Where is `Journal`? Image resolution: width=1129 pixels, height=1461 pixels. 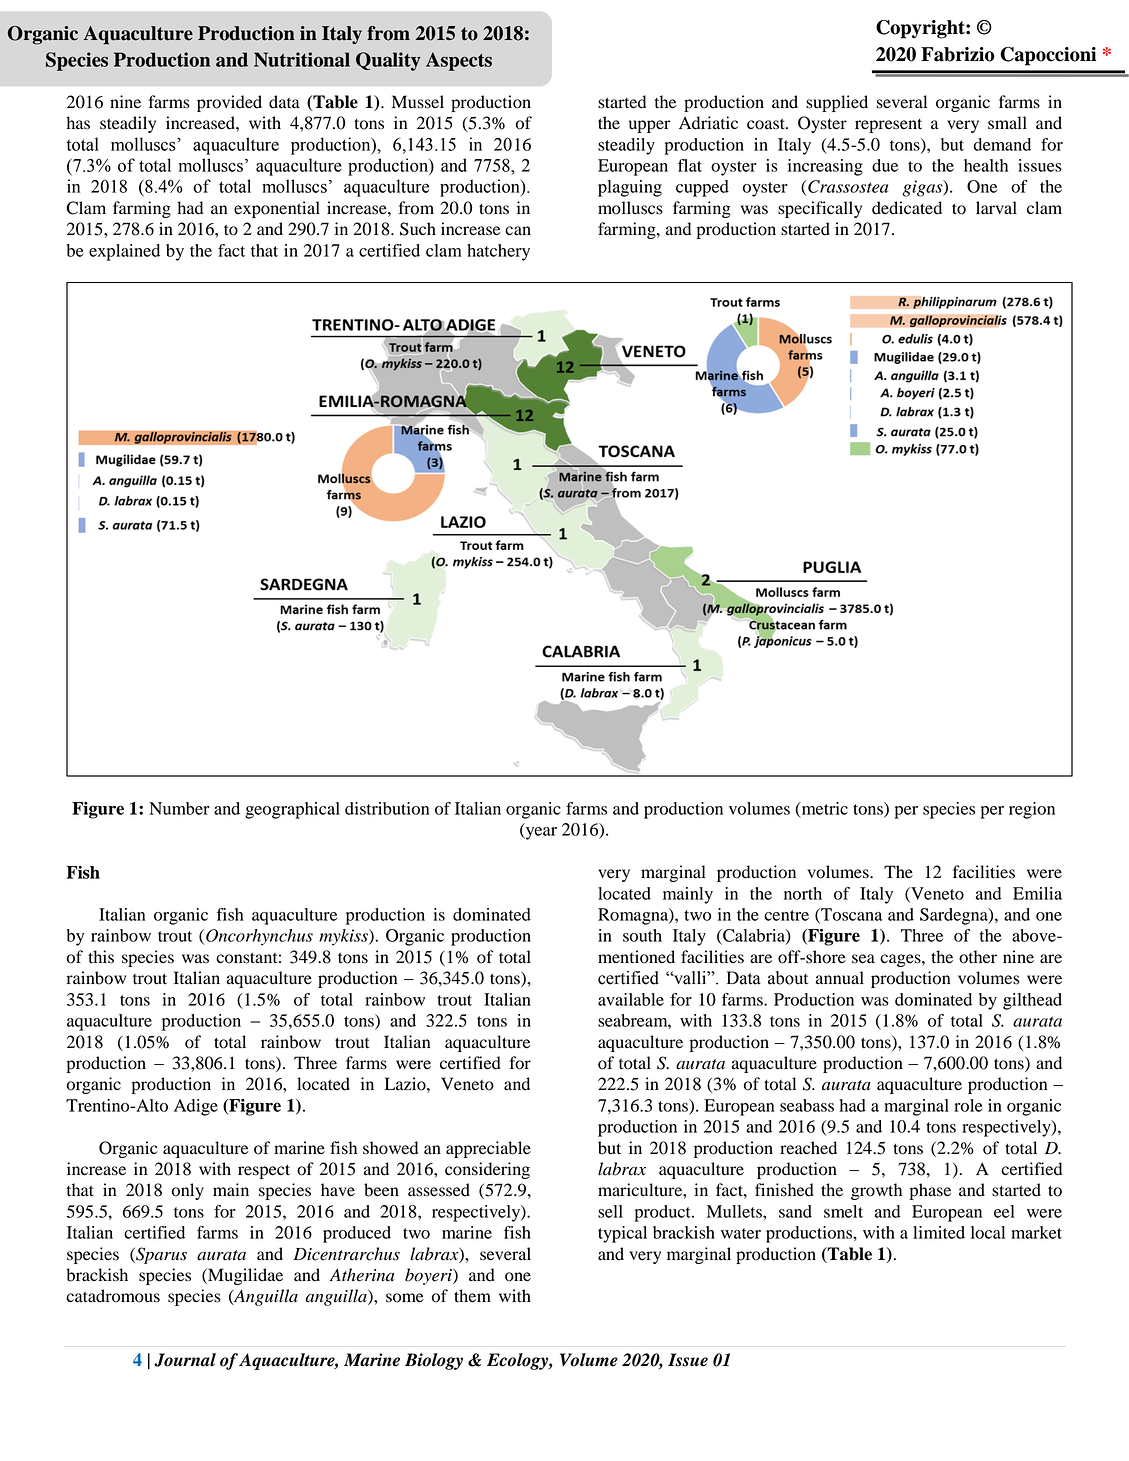 Journal is located at coordinates (185, 1360).
